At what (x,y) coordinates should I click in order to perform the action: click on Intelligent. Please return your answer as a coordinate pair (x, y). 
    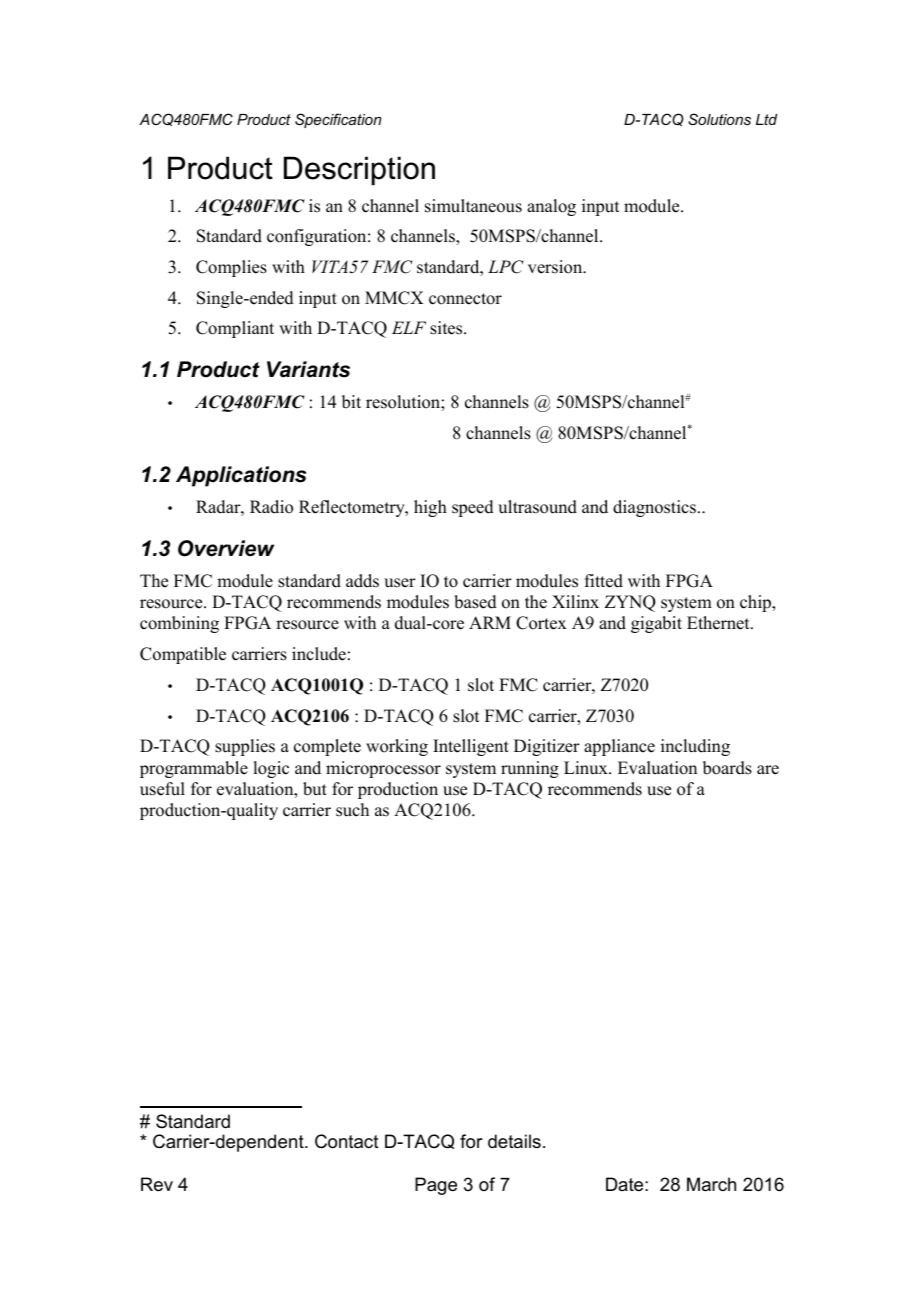
    Looking at the image, I should click on (471, 747).
